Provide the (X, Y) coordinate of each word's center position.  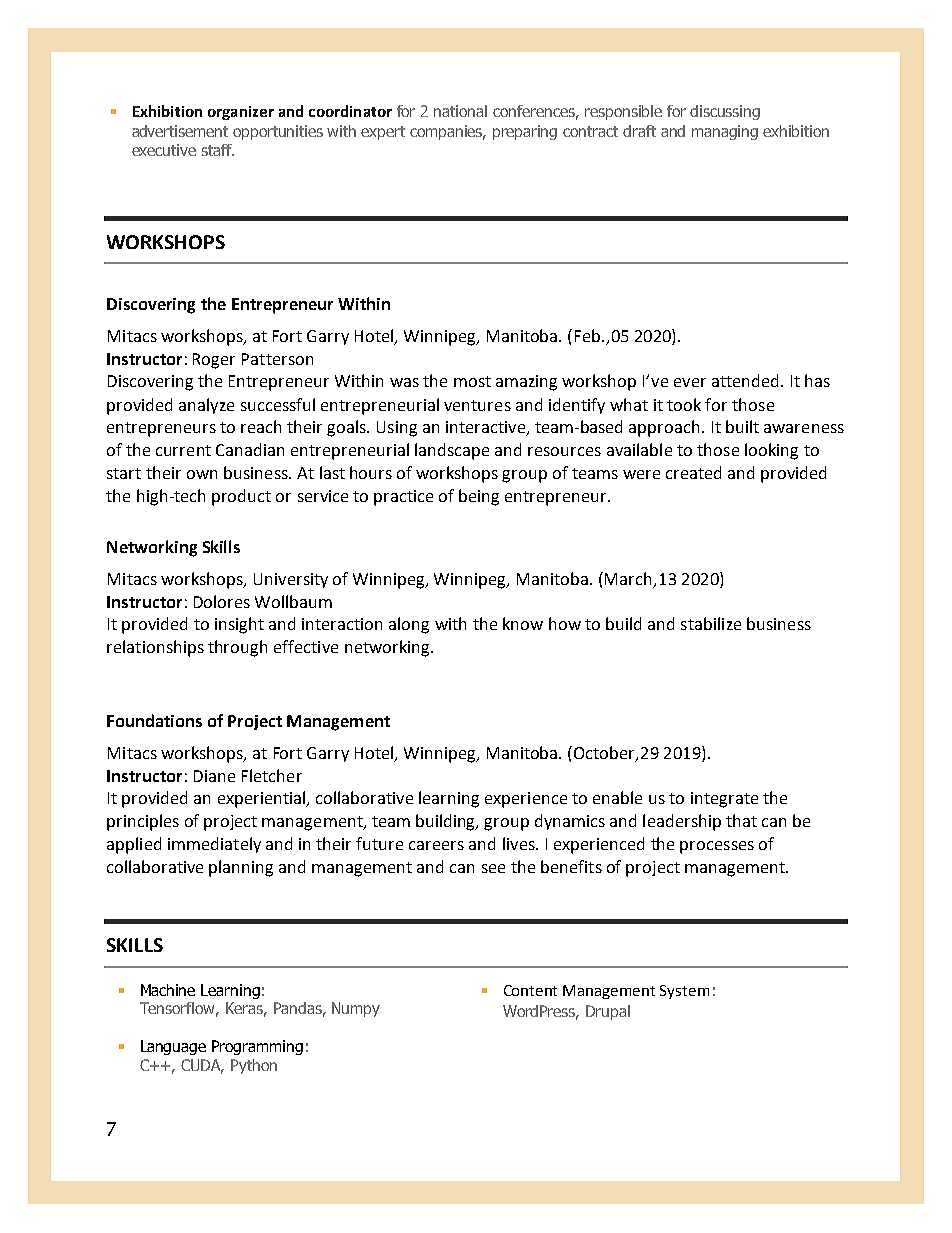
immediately (214, 845)
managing (725, 132)
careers (436, 845)
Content (530, 990)
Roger (214, 361)
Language (173, 1047)
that (741, 820)
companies (448, 132)
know (523, 623)
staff (218, 150)
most (472, 381)
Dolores (222, 601)
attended (745, 380)
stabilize (711, 623)
